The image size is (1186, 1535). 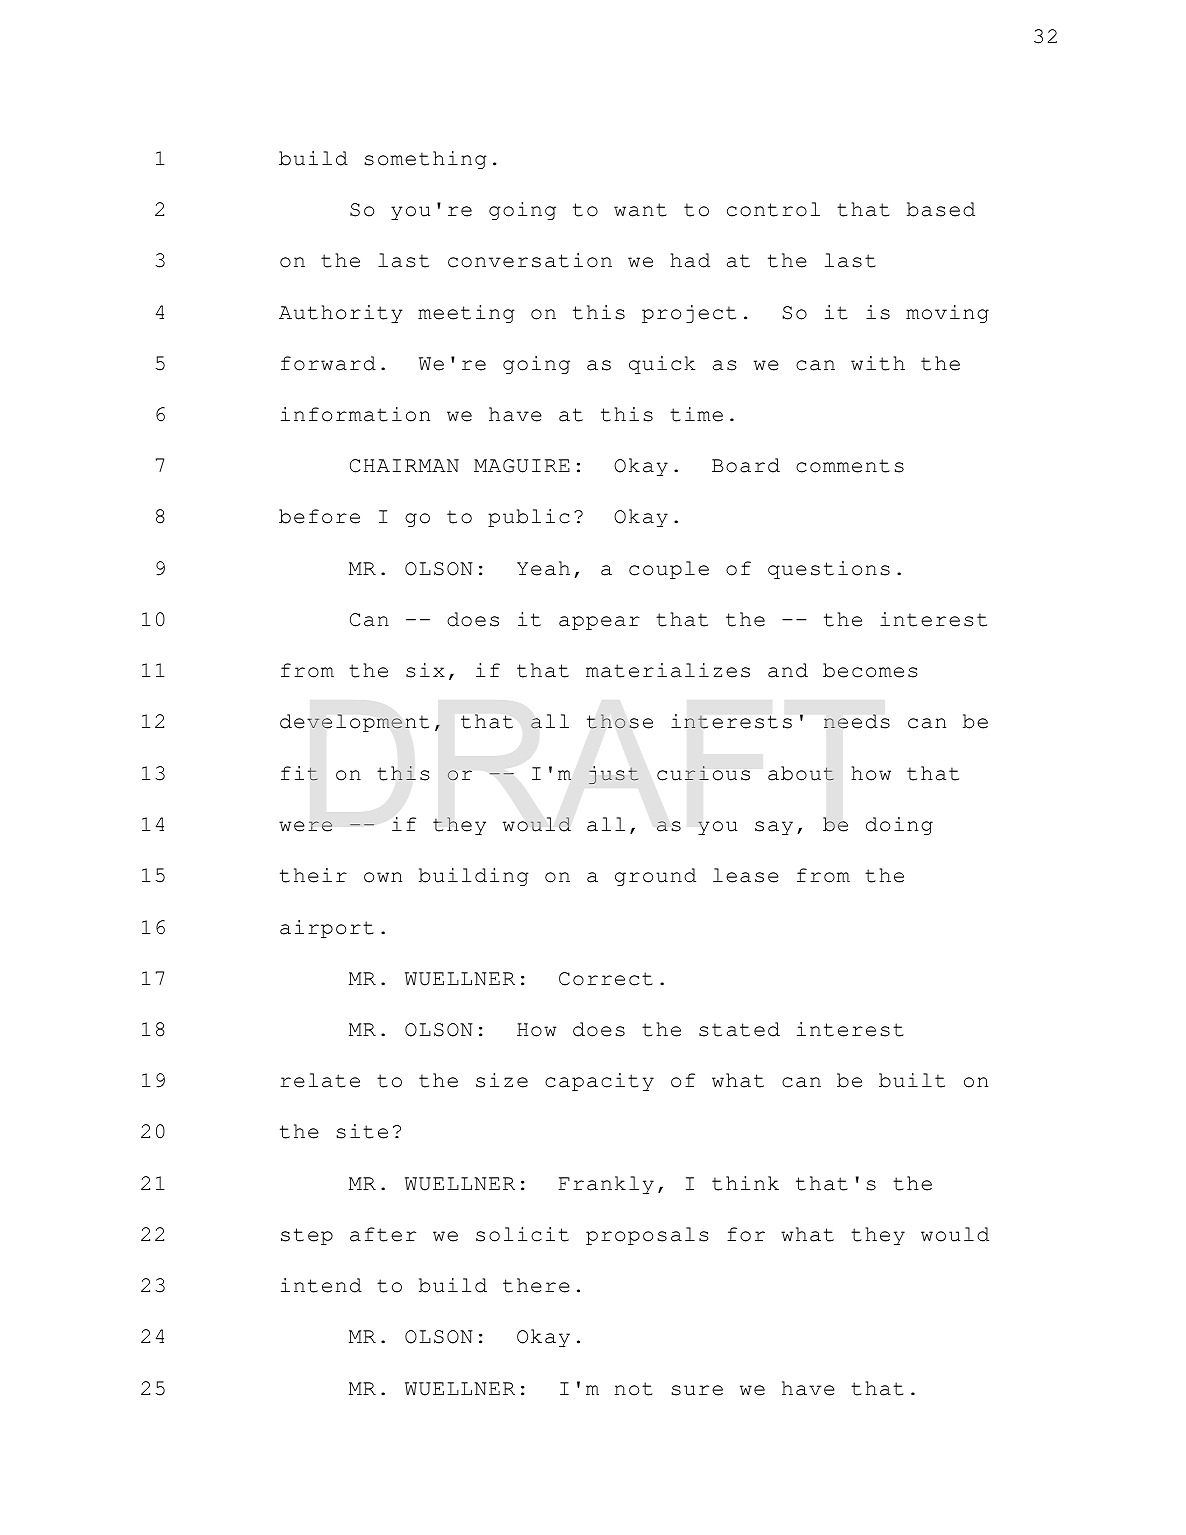 I want to click on something, so click(x=425, y=160).
